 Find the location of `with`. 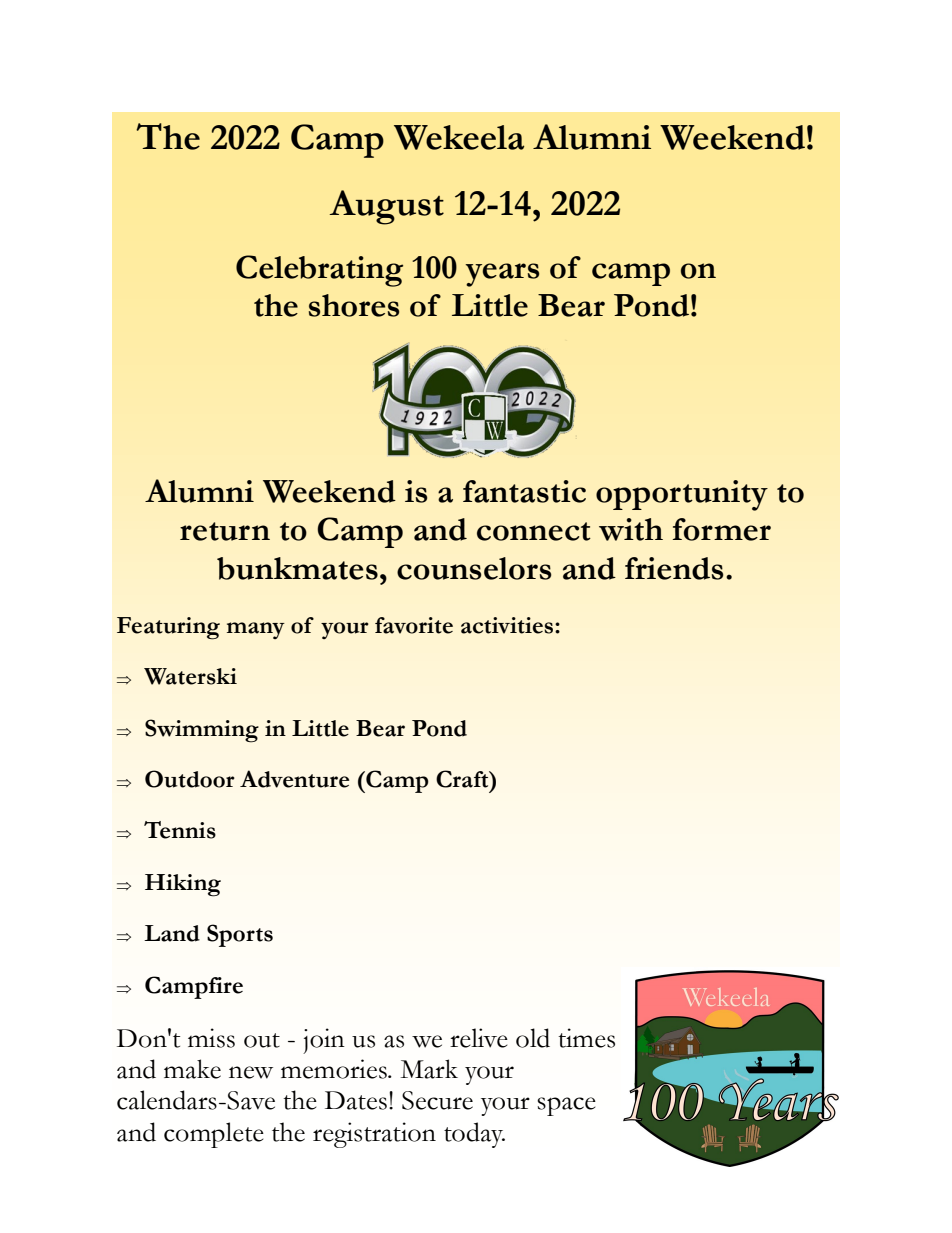

with is located at coordinates (631, 529).
